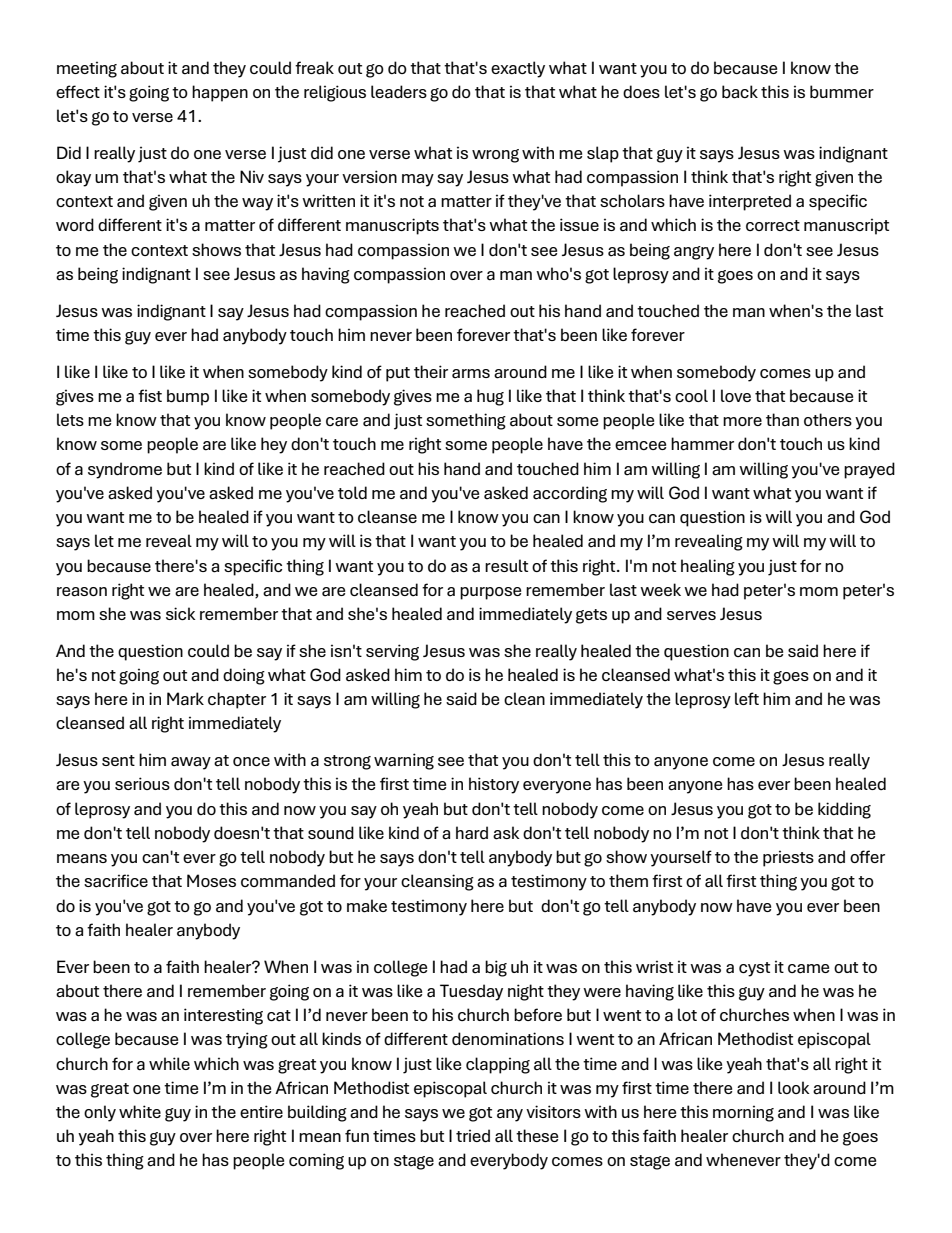 The height and width of the image is (1233, 952). What do you see at coordinates (140, 1111) in the image?
I see `white` at bounding box center [140, 1111].
